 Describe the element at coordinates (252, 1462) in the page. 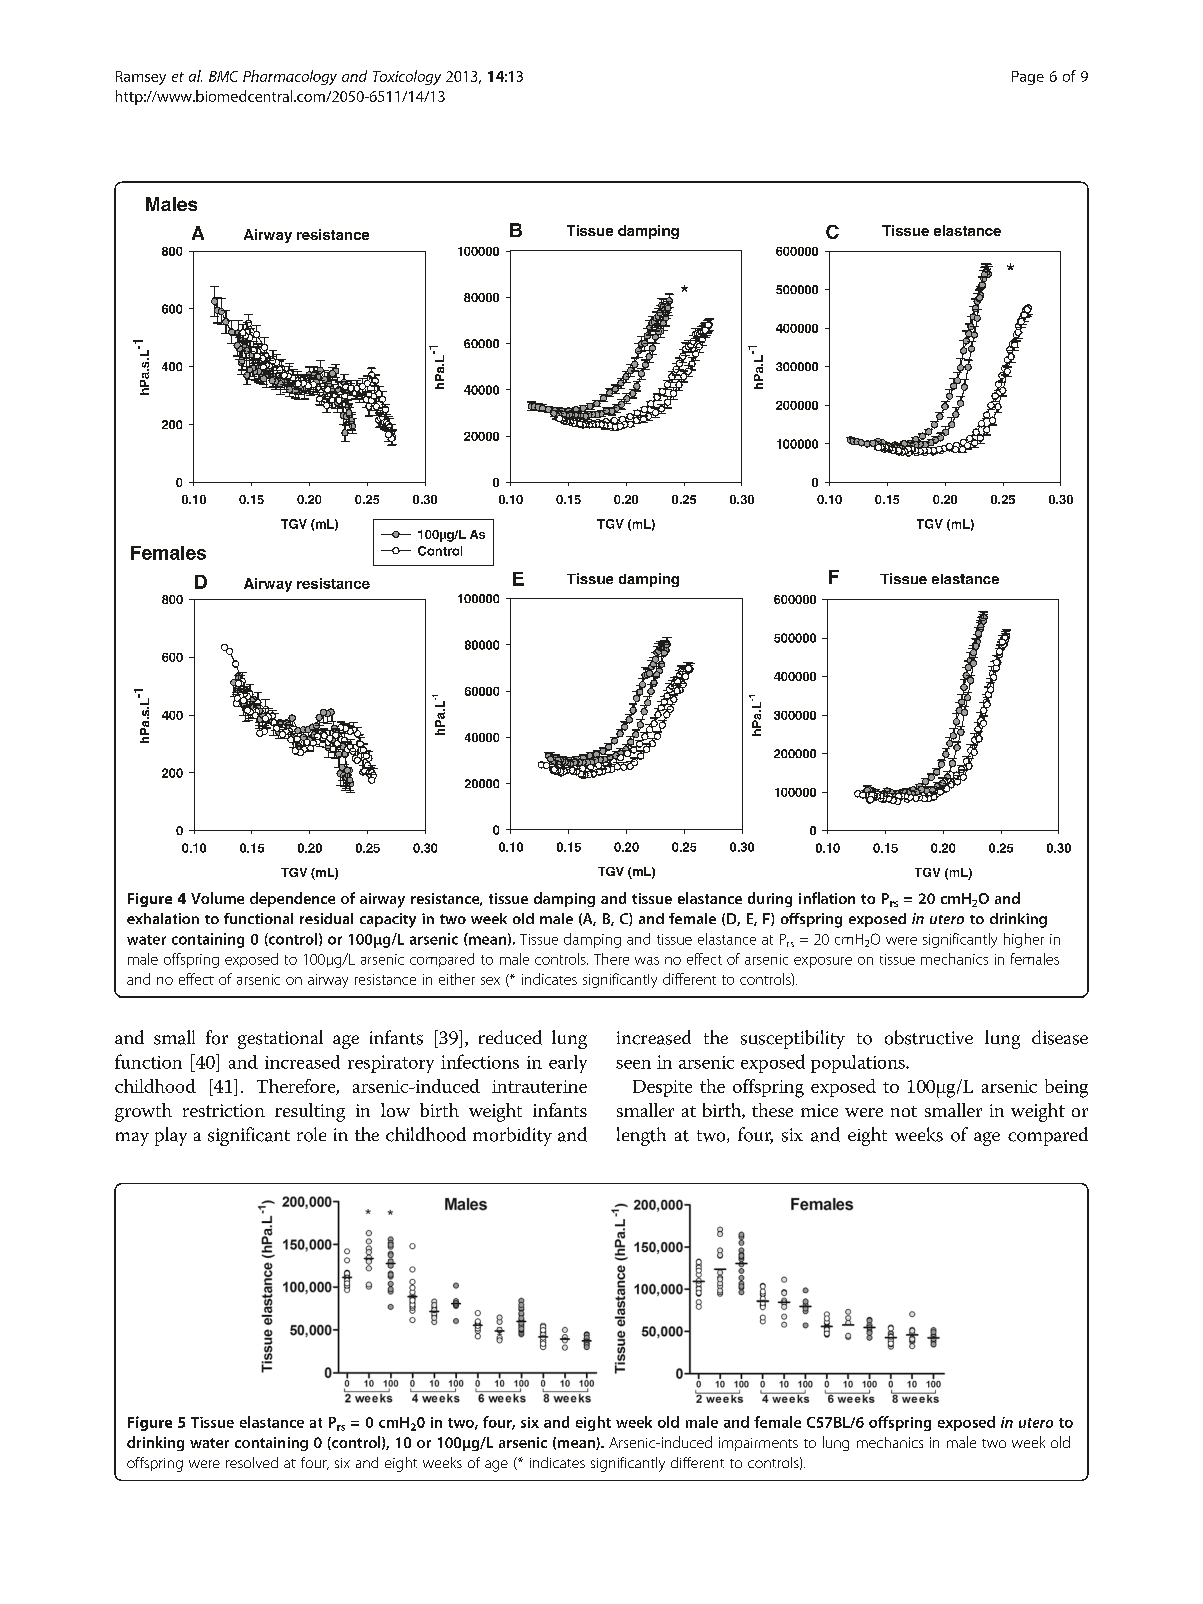

I see `resolved` at that location.
